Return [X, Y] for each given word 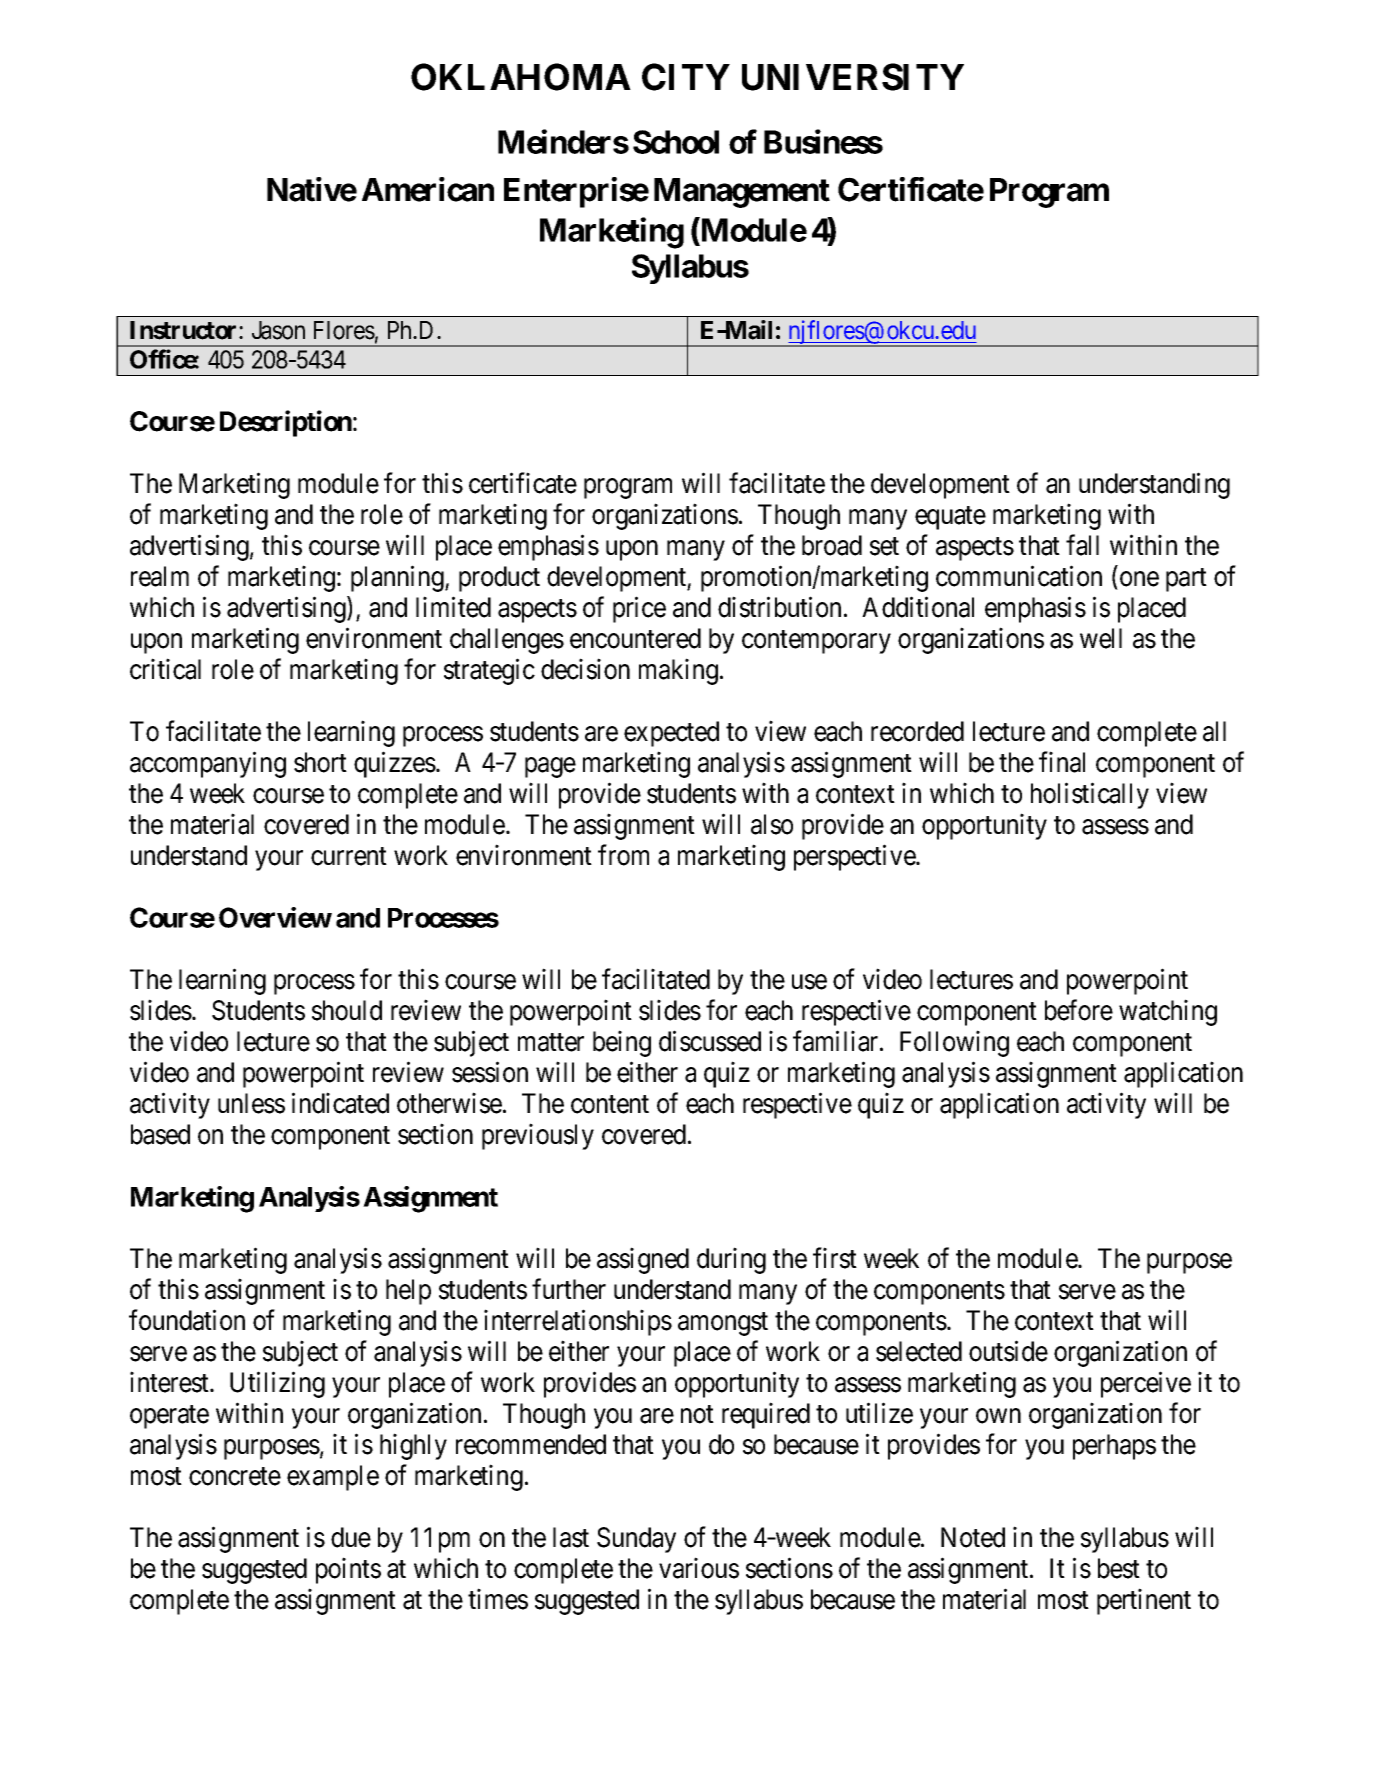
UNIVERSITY [853, 77]
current [349, 856]
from [623, 855]
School [676, 142]
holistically [1090, 795]
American [428, 189]
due [351, 1537]
